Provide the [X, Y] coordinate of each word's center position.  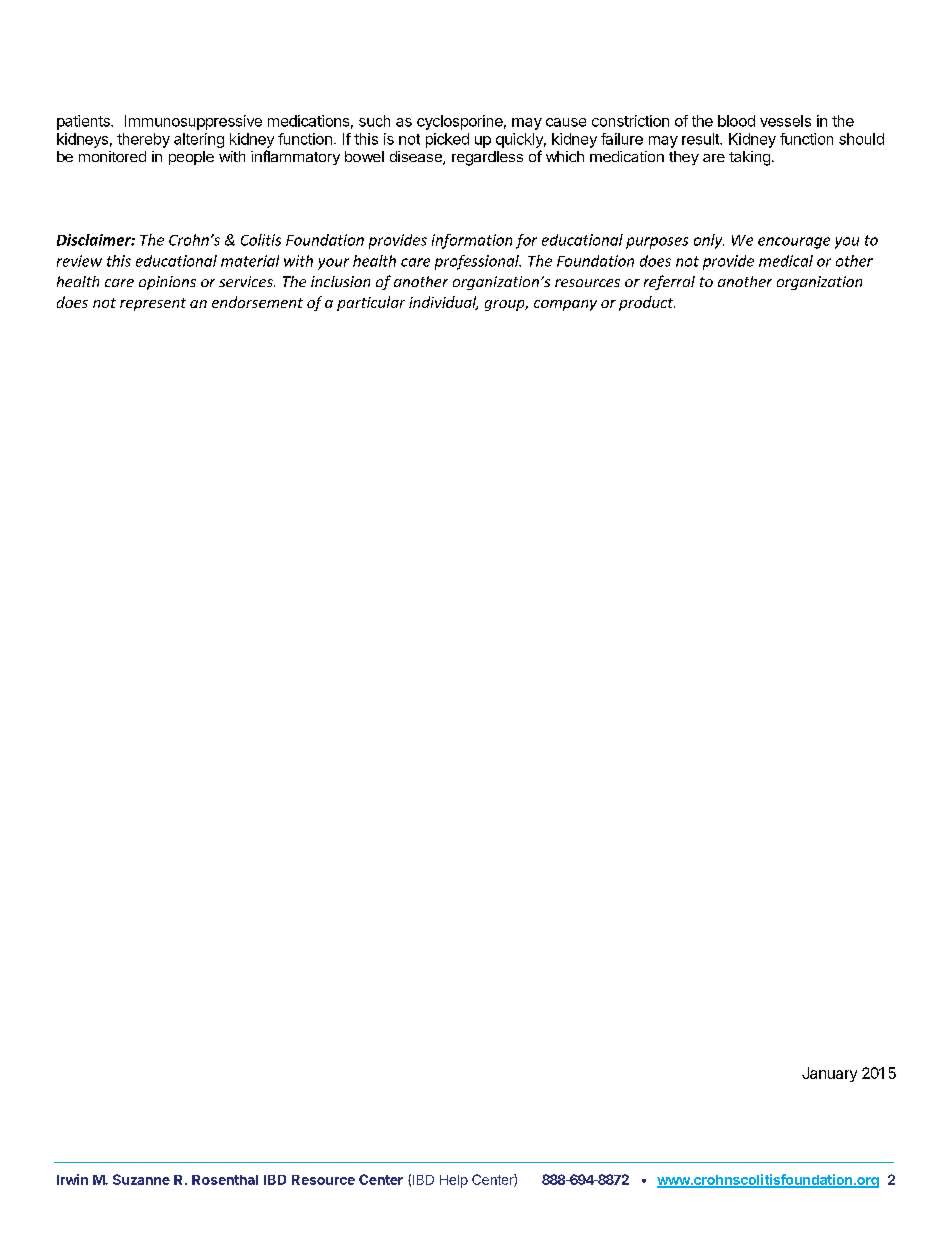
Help [454, 1181]
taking [749, 158]
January [829, 1074]
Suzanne [141, 1179]
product [647, 303]
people [191, 158]
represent [153, 304]
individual [443, 303]
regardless [487, 158]
